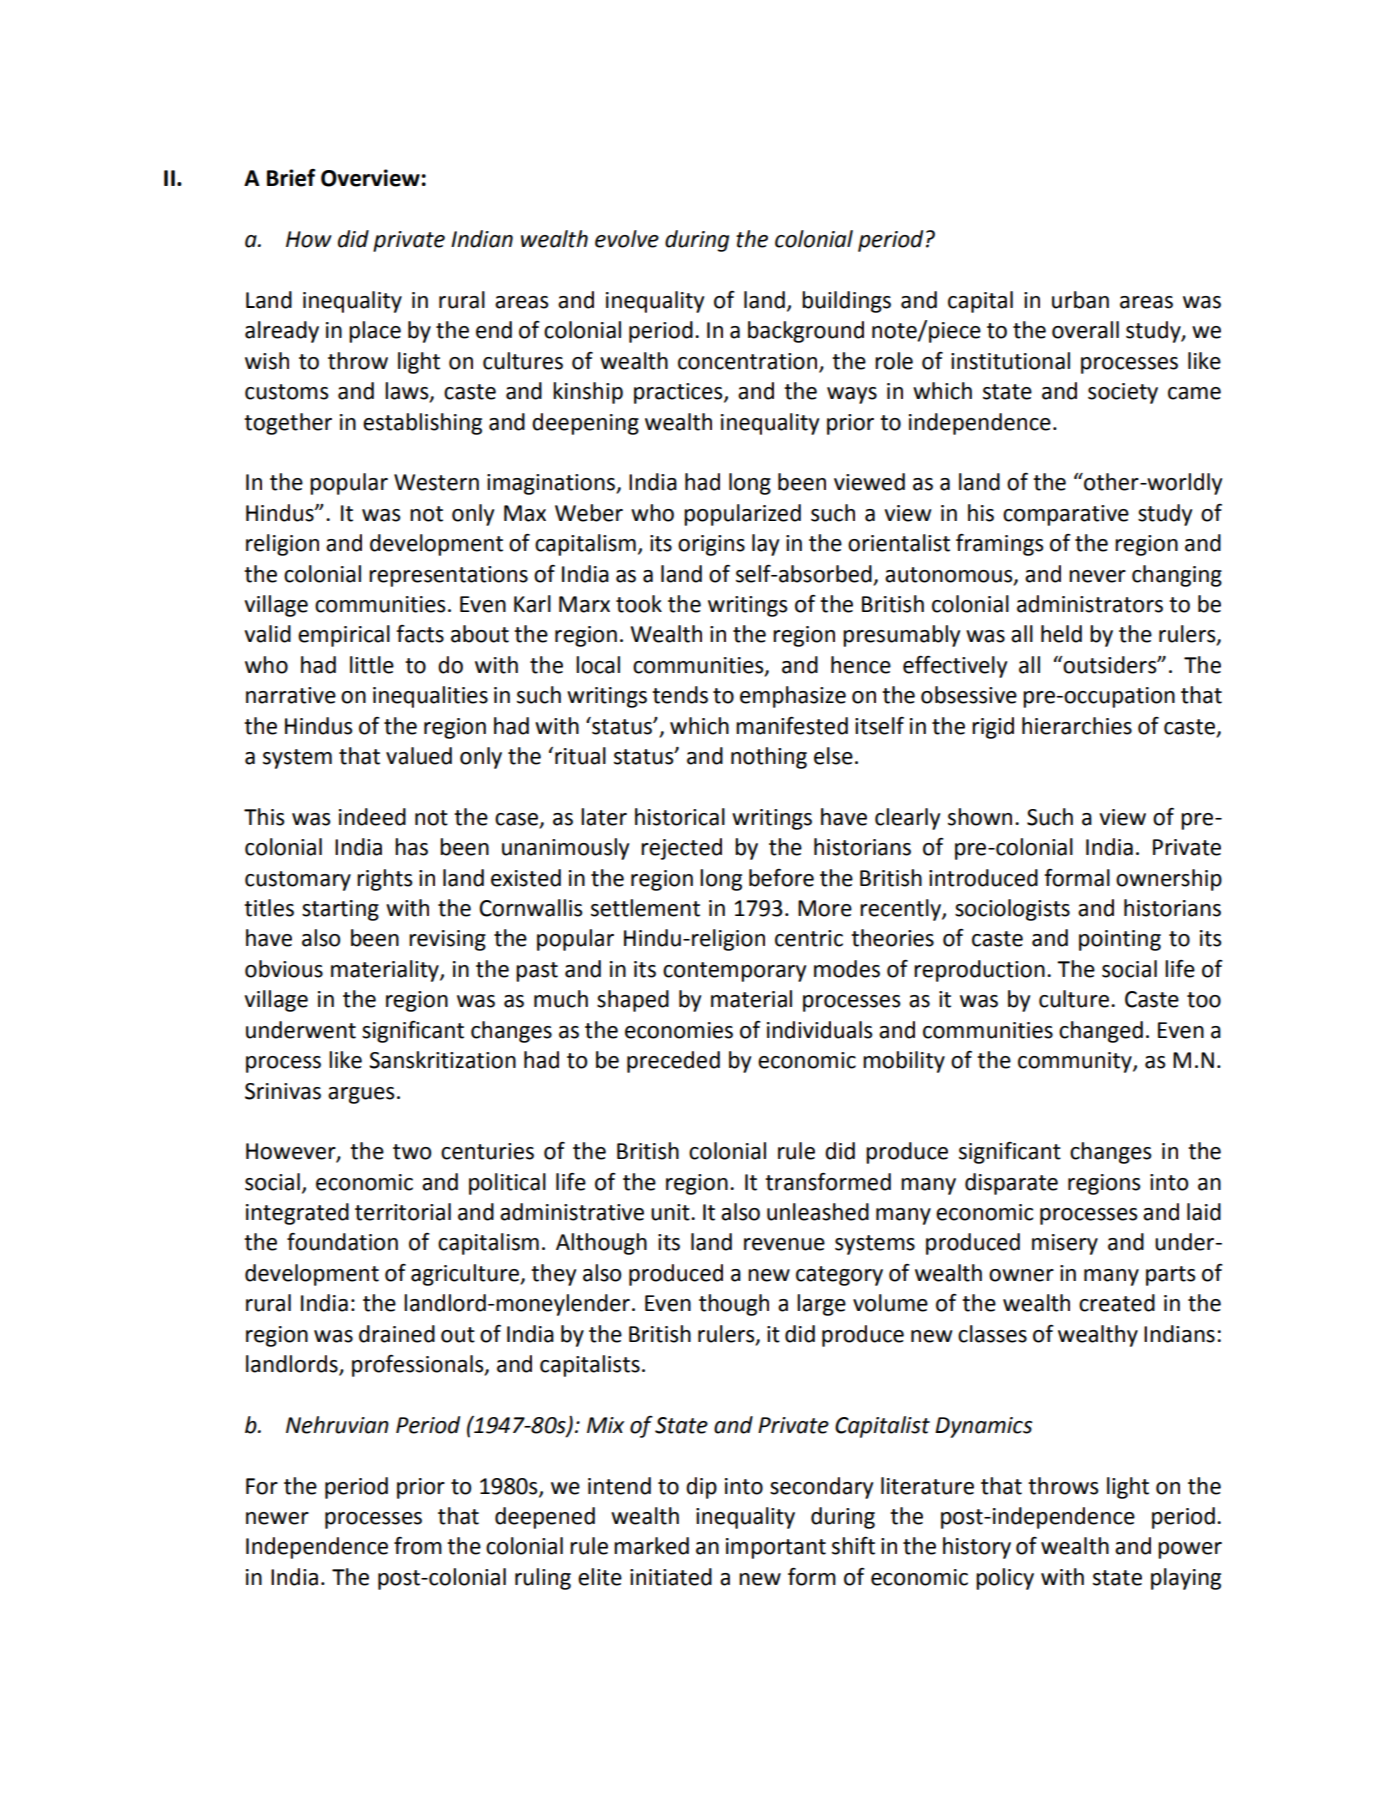 Image resolution: width=1385 pixels, height=1793 pixels. Describe the element at coordinates (776, 1548) in the image. I see `important` at that location.
